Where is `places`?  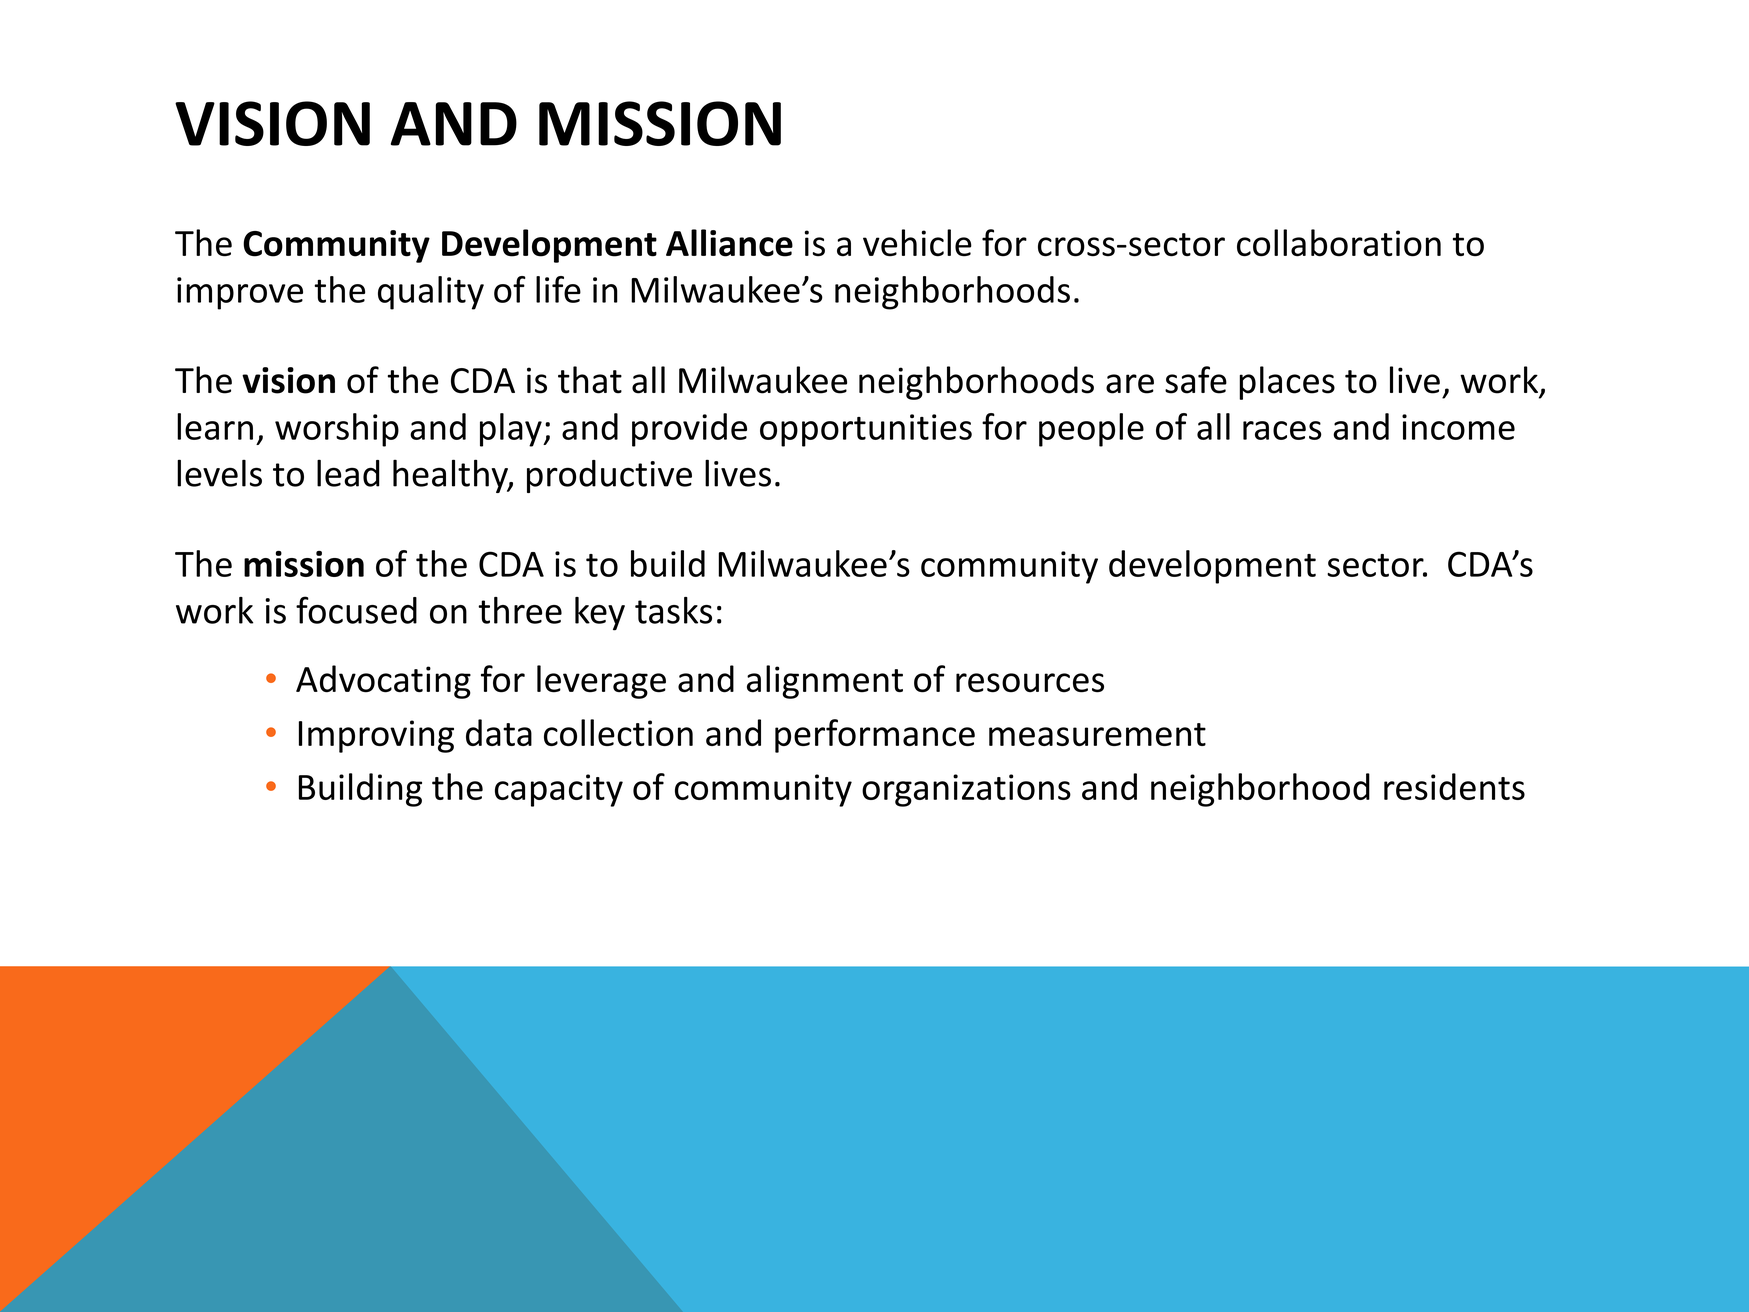
places is located at coordinates (1287, 383).
